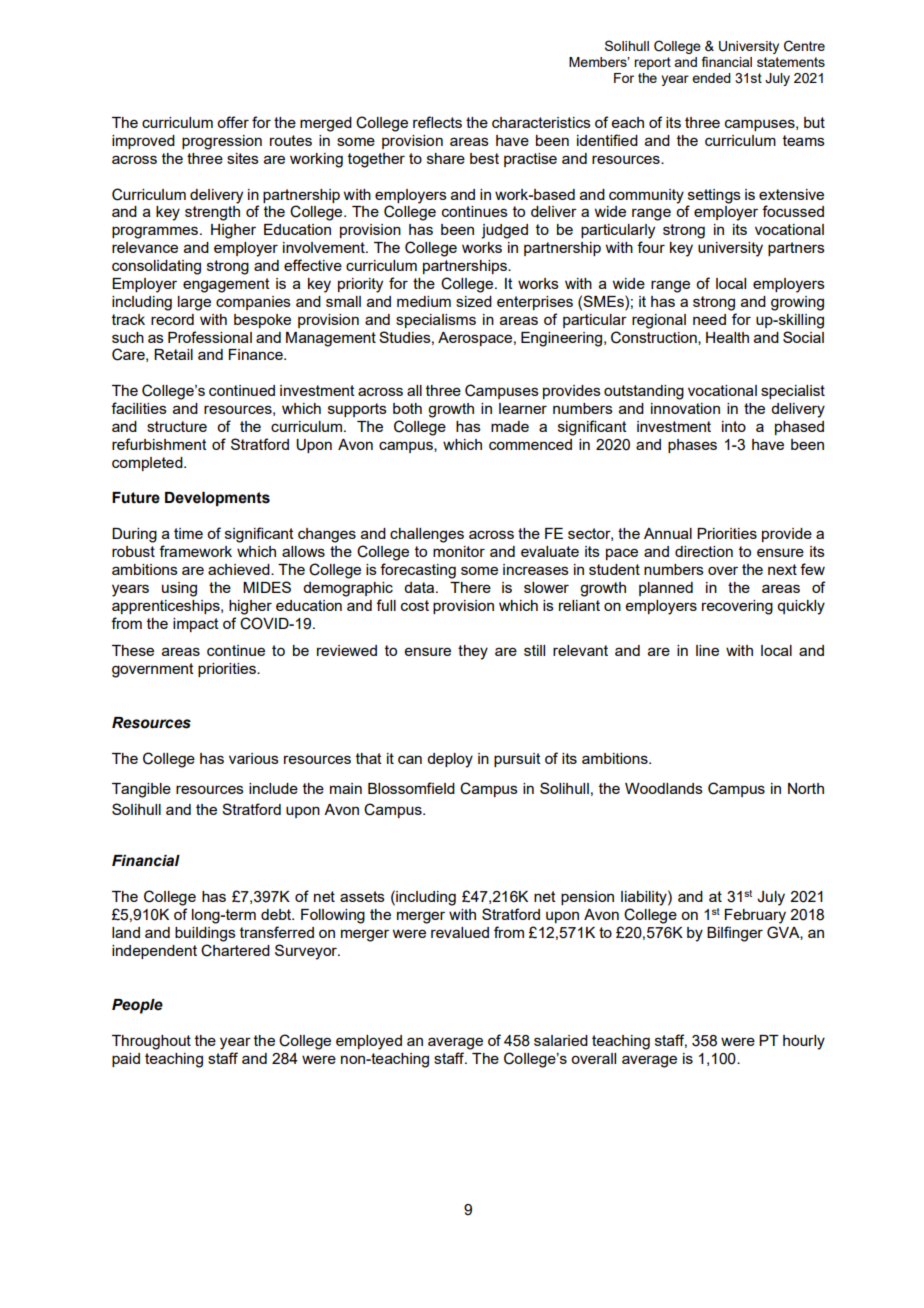 Image resolution: width=924 pixels, height=1308 pixels. I want to click on salaried, so click(561, 1040).
